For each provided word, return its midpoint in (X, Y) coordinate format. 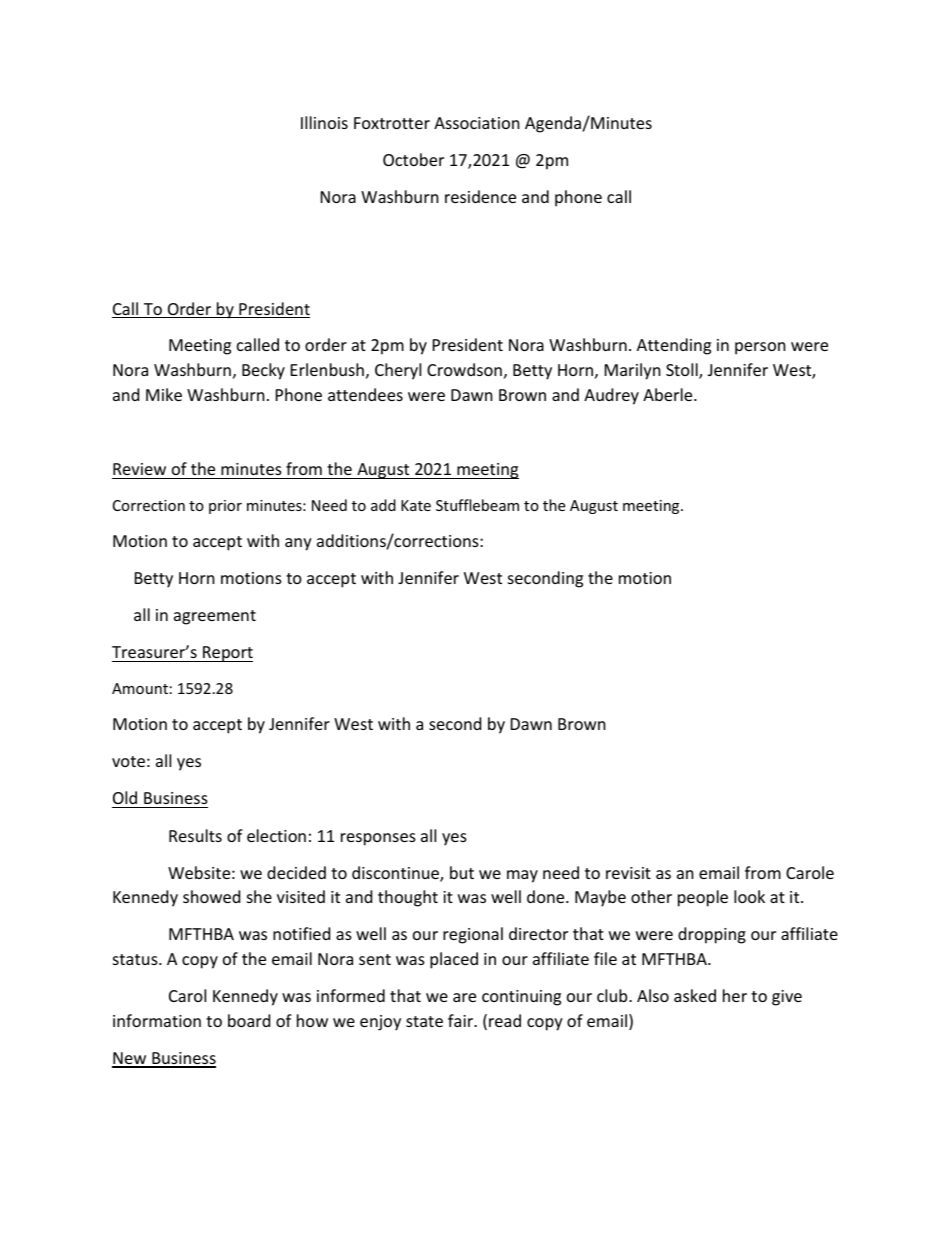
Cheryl (398, 371)
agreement (215, 617)
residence (480, 196)
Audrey (611, 396)
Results (195, 835)
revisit (628, 873)
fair (462, 1020)
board (249, 1020)
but (462, 872)
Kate (416, 505)
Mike (164, 394)
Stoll (683, 371)
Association (477, 123)
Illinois (324, 122)
